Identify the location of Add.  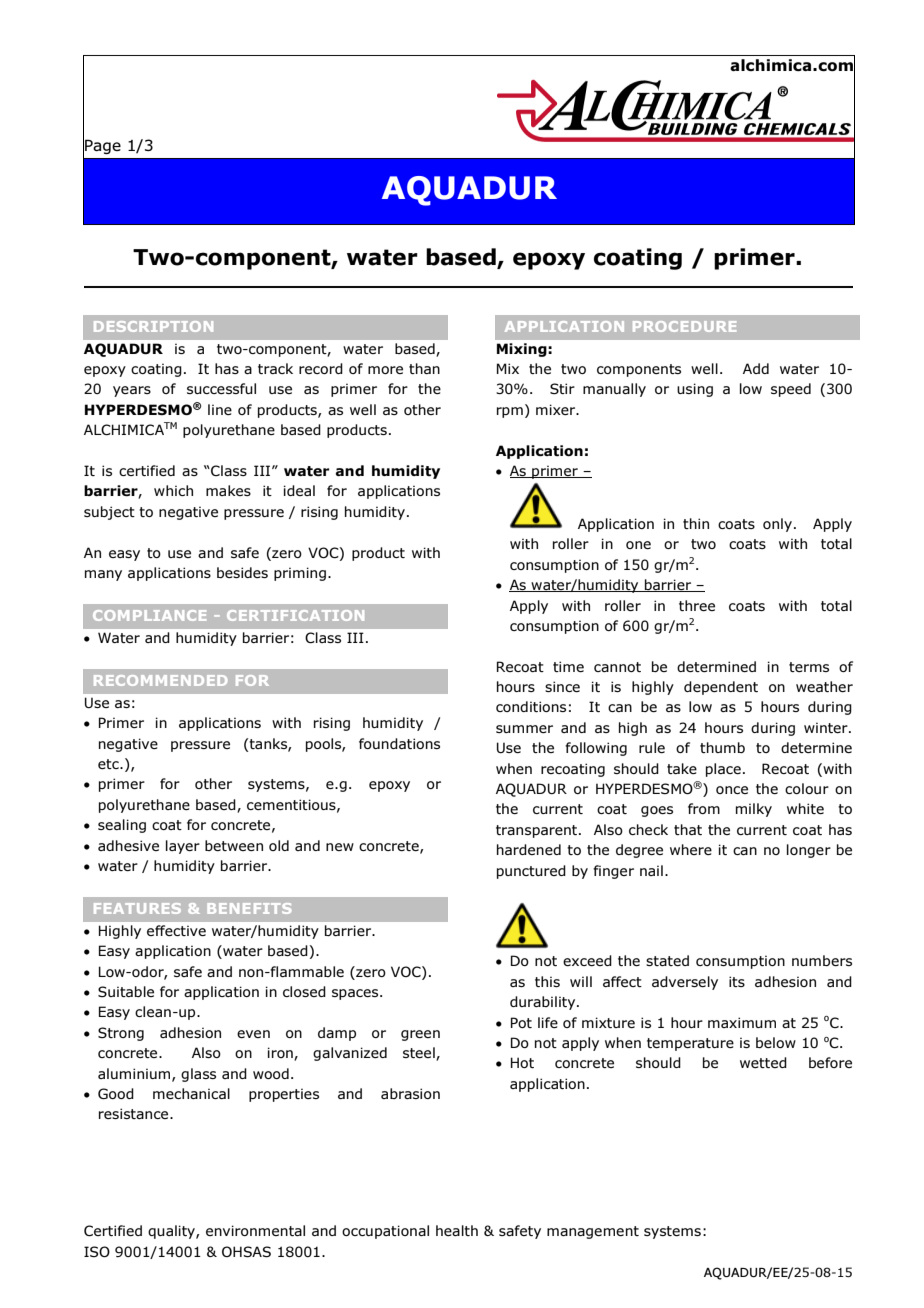
(756, 368).
